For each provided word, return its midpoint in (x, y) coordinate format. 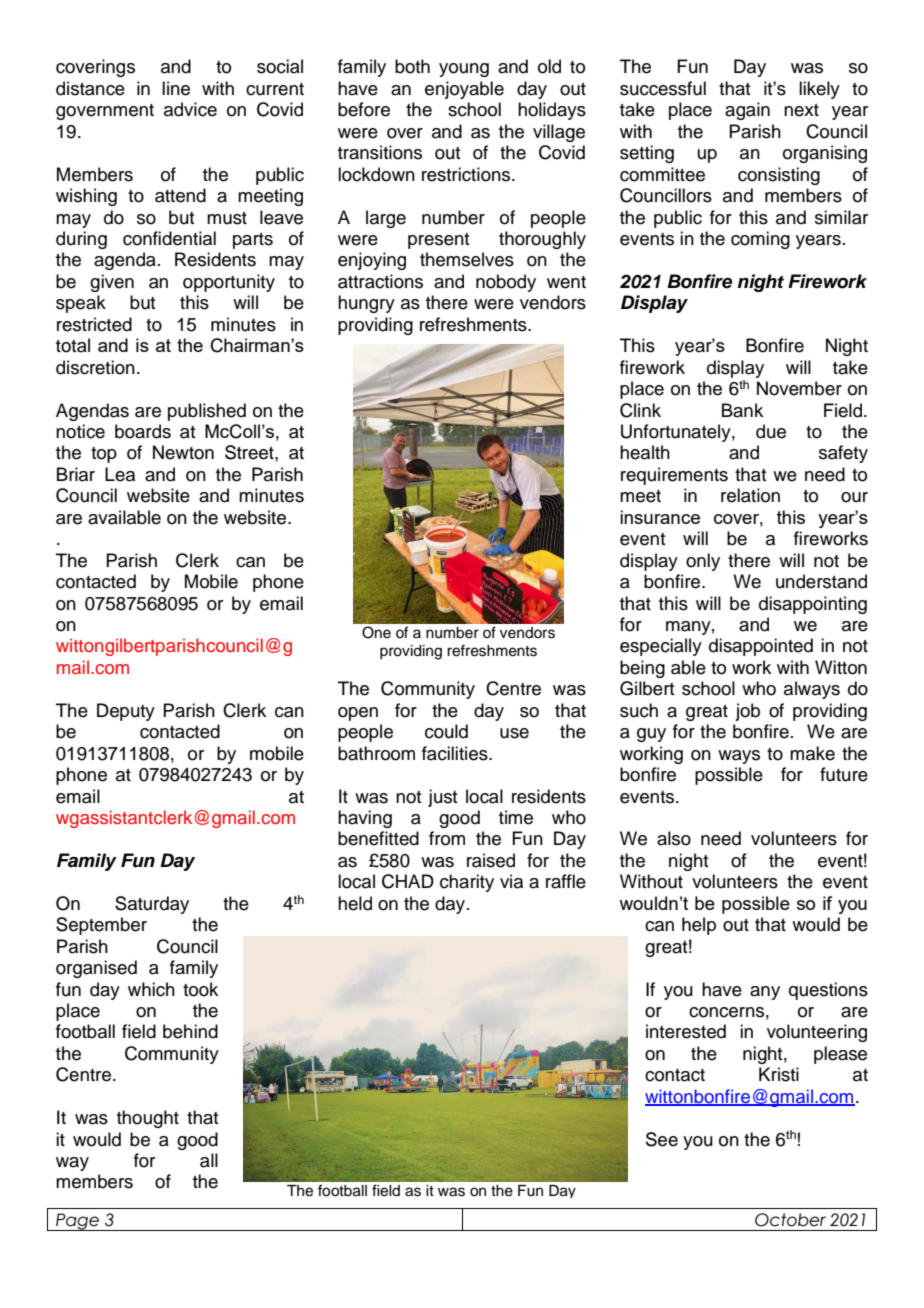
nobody (506, 283)
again (747, 111)
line (176, 88)
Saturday (152, 905)
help (699, 926)
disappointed (761, 647)
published (207, 412)
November (799, 388)
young (464, 70)
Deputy (126, 712)
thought (148, 1119)
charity (467, 883)
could (446, 731)
